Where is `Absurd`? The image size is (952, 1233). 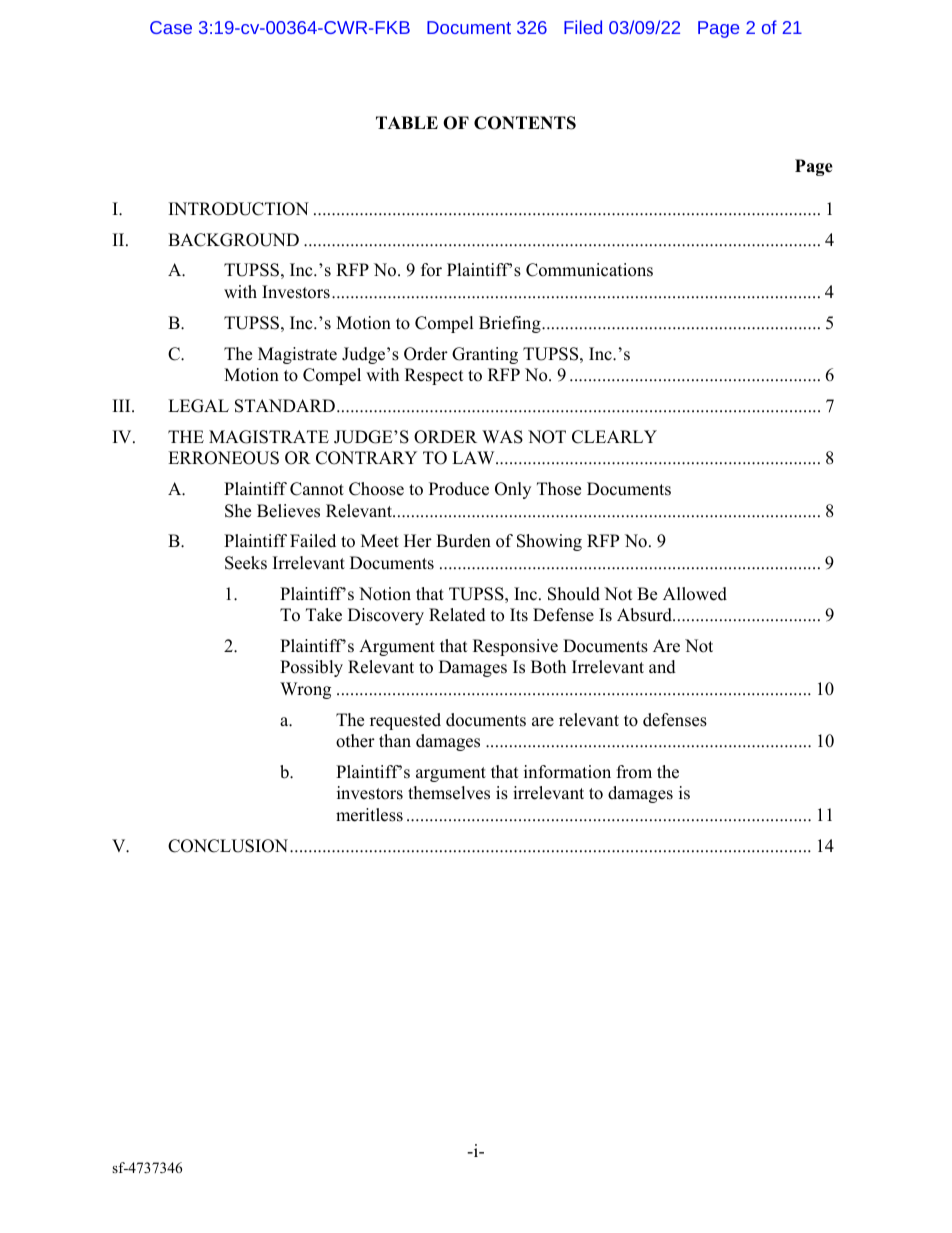 Absurd is located at coordinates (645, 615).
